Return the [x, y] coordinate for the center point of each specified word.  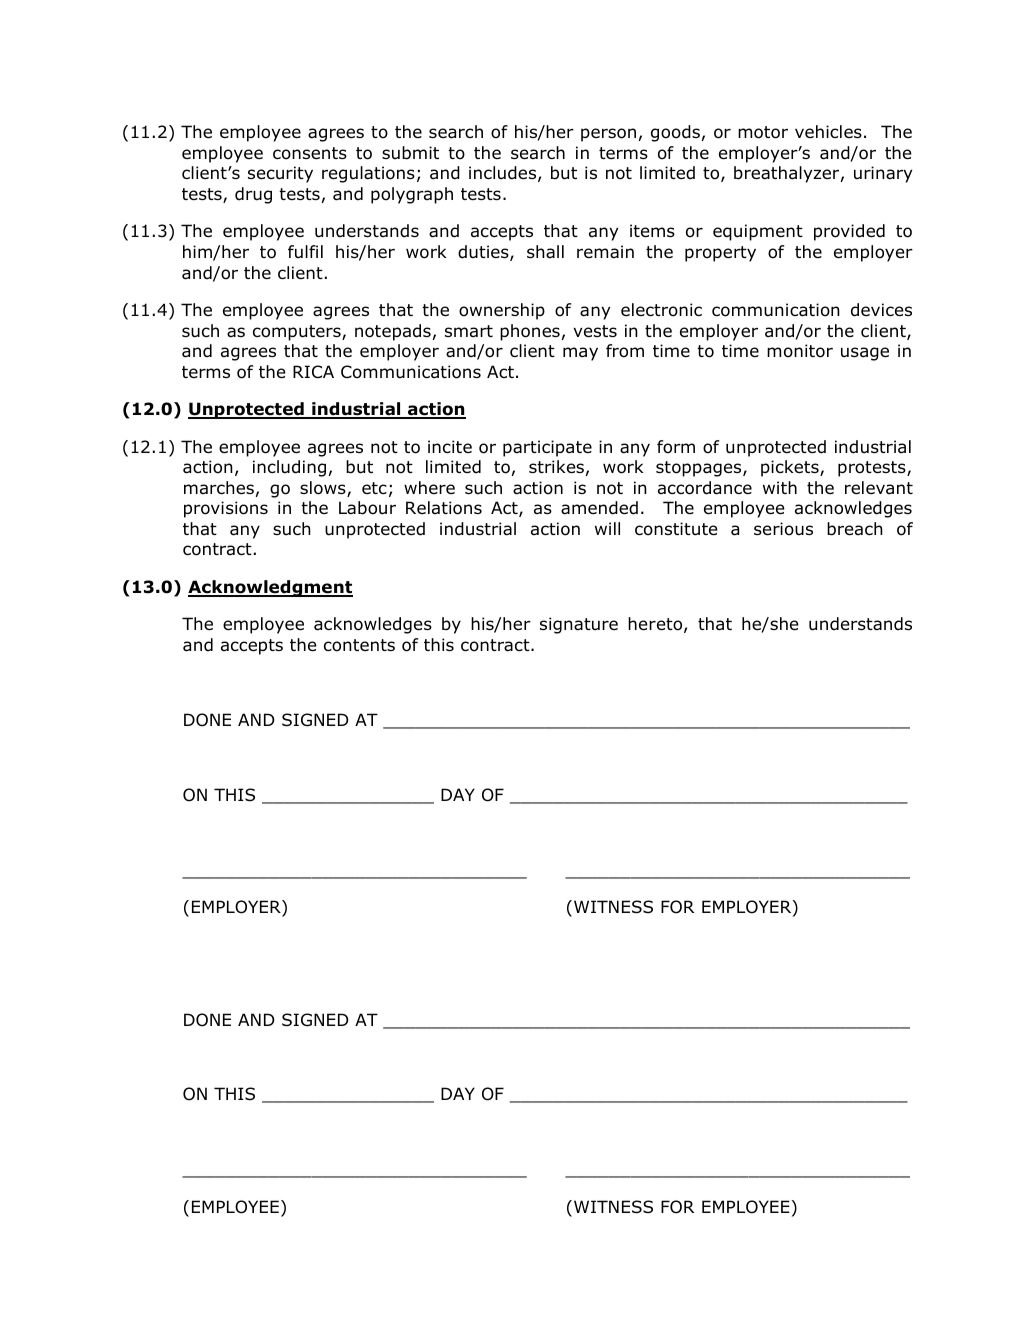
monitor [800, 351]
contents [359, 645]
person [608, 135]
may [580, 354]
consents [310, 153]
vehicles [828, 131]
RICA [313, 371]
